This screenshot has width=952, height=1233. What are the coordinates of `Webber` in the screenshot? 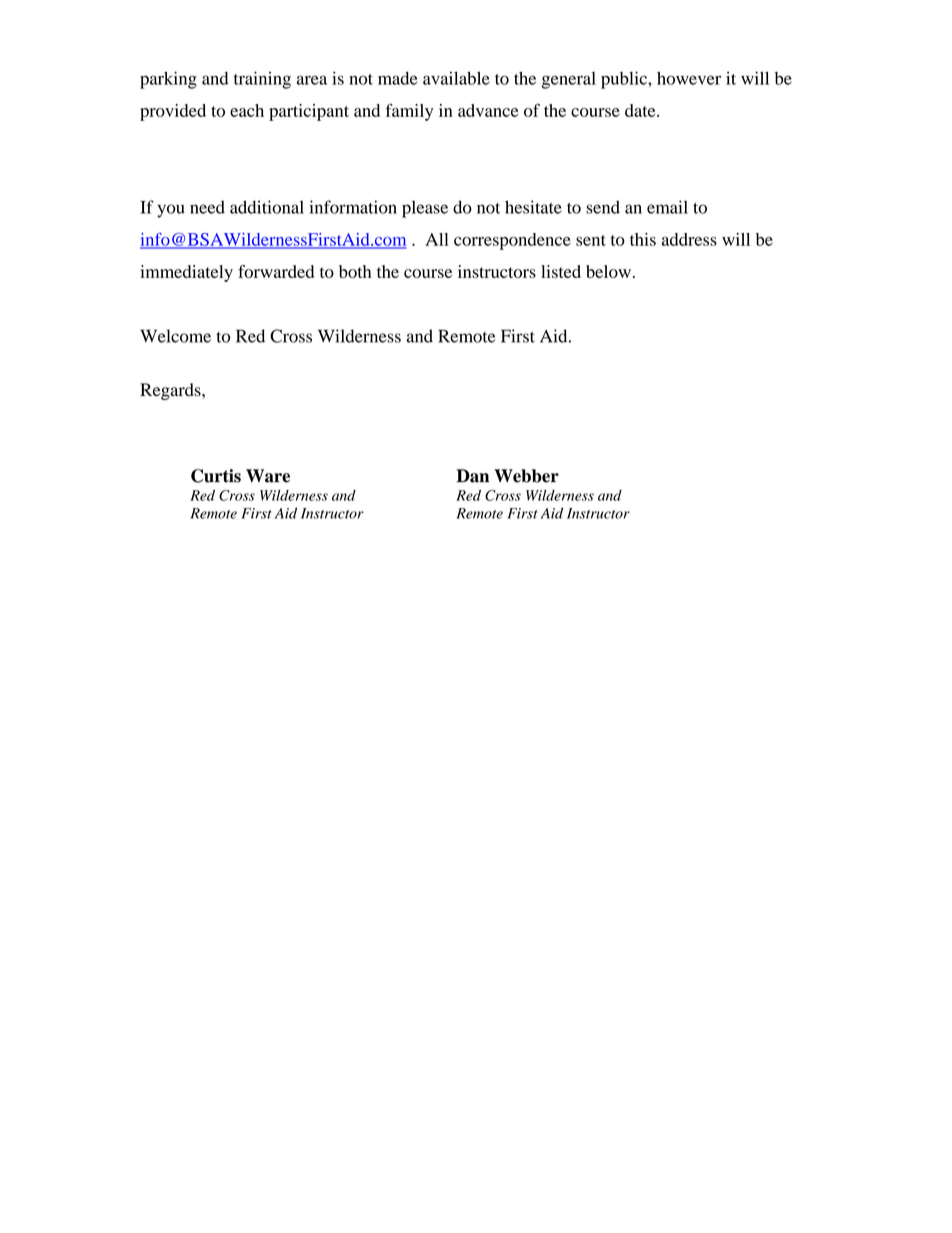 It's located at (526, 476).
